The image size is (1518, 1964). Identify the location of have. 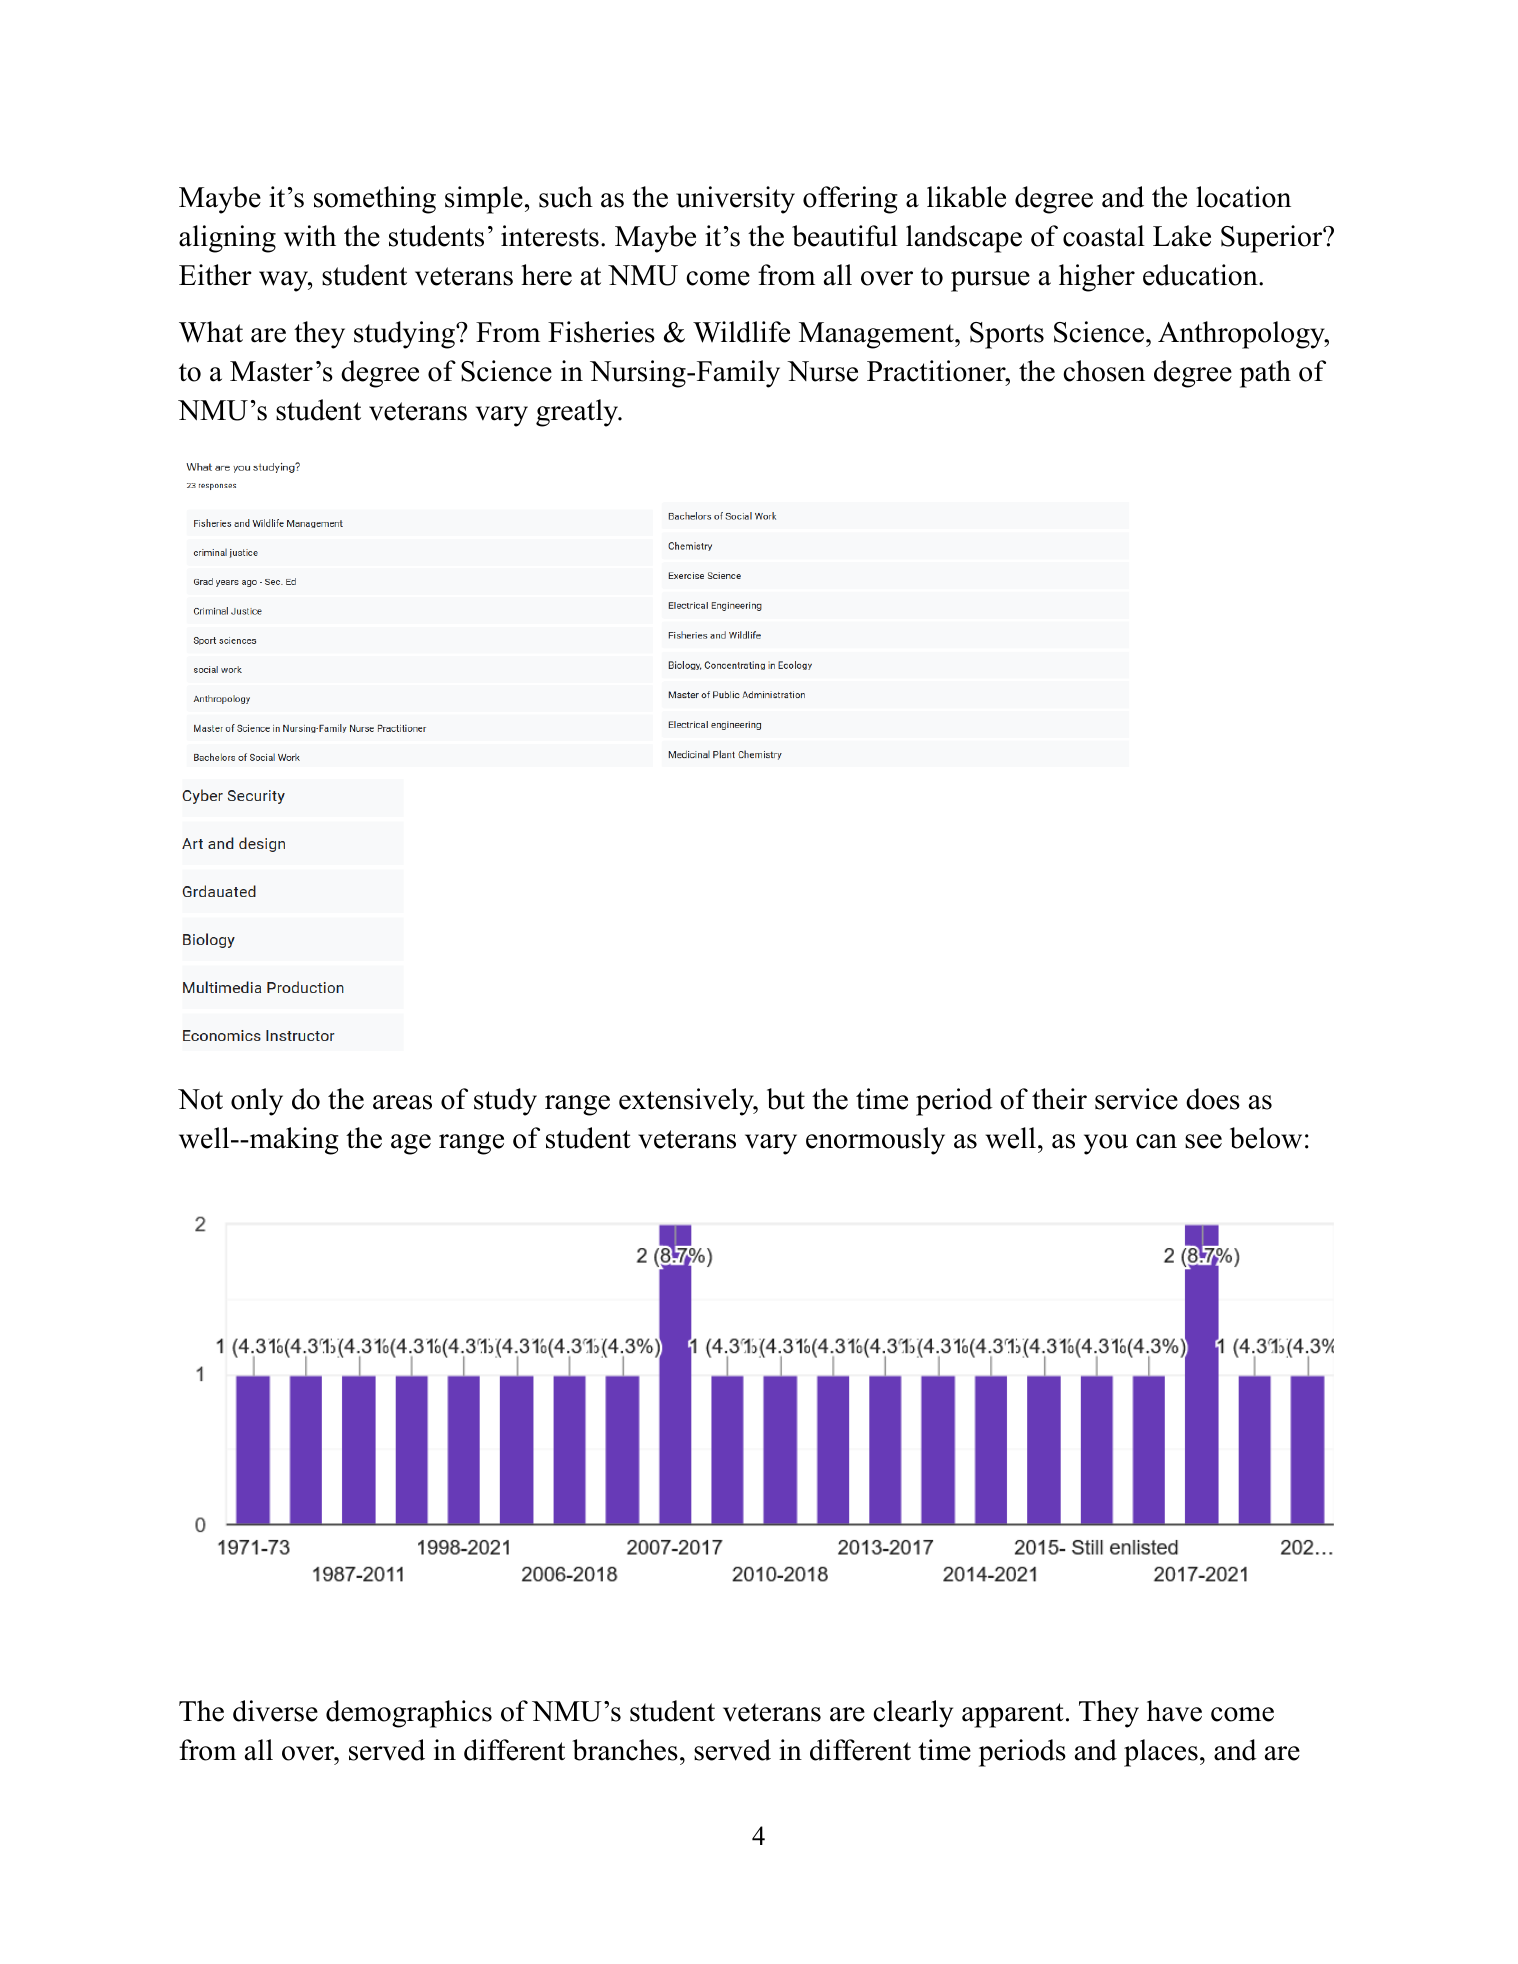
(1174, 1711).
